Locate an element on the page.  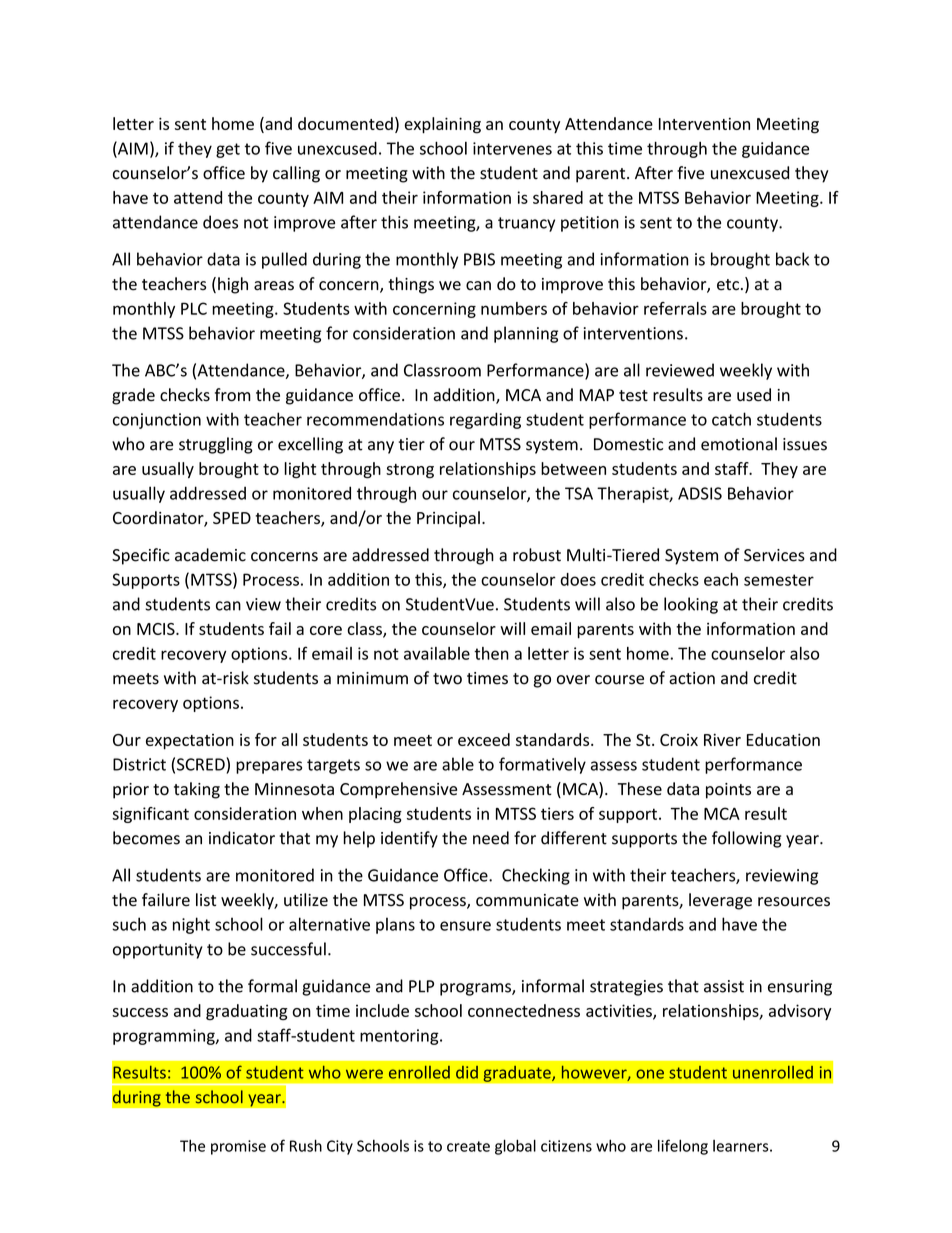
back is located at coordinates (792, 259).
